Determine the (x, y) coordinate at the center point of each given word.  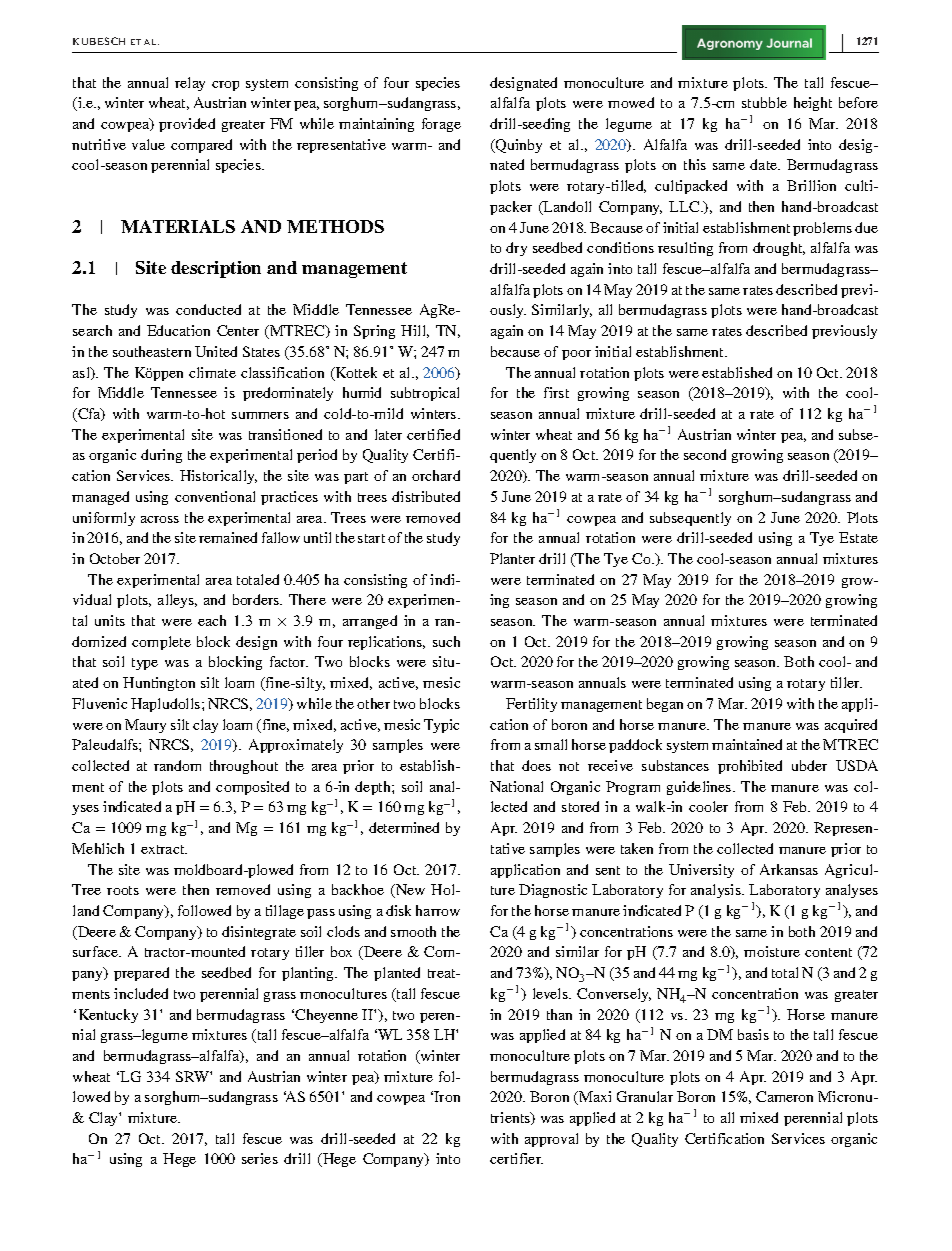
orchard (436, 475)
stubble (764, 102)
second (705, 454)
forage (441, 125)
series (260, 1158)
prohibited (750, 767)
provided (187, 125)
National (516, 786)
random (177, 765)
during (161, 456)
